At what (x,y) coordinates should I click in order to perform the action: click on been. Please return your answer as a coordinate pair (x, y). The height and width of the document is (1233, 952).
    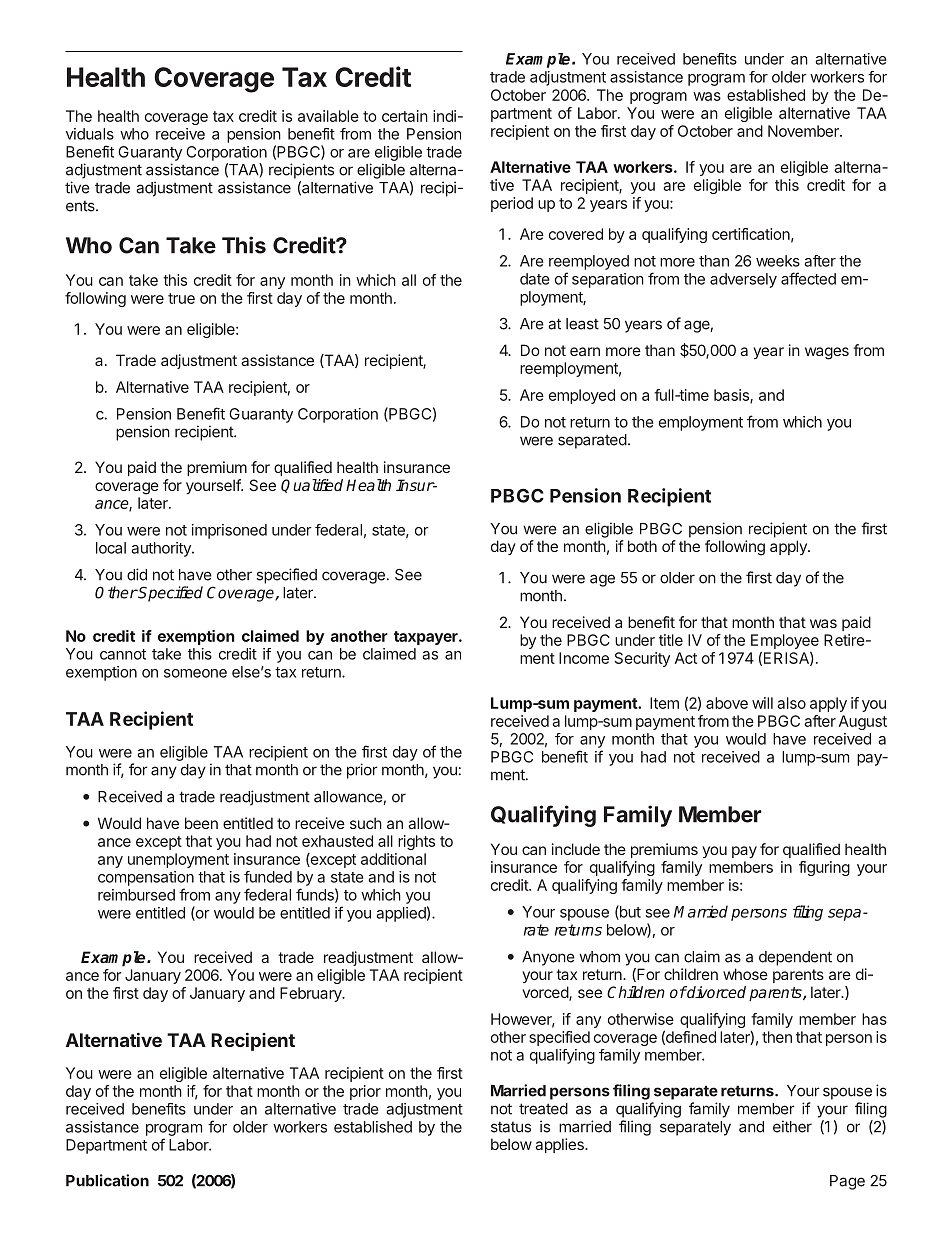
    Looking at the image, I should click on (201, 823).
